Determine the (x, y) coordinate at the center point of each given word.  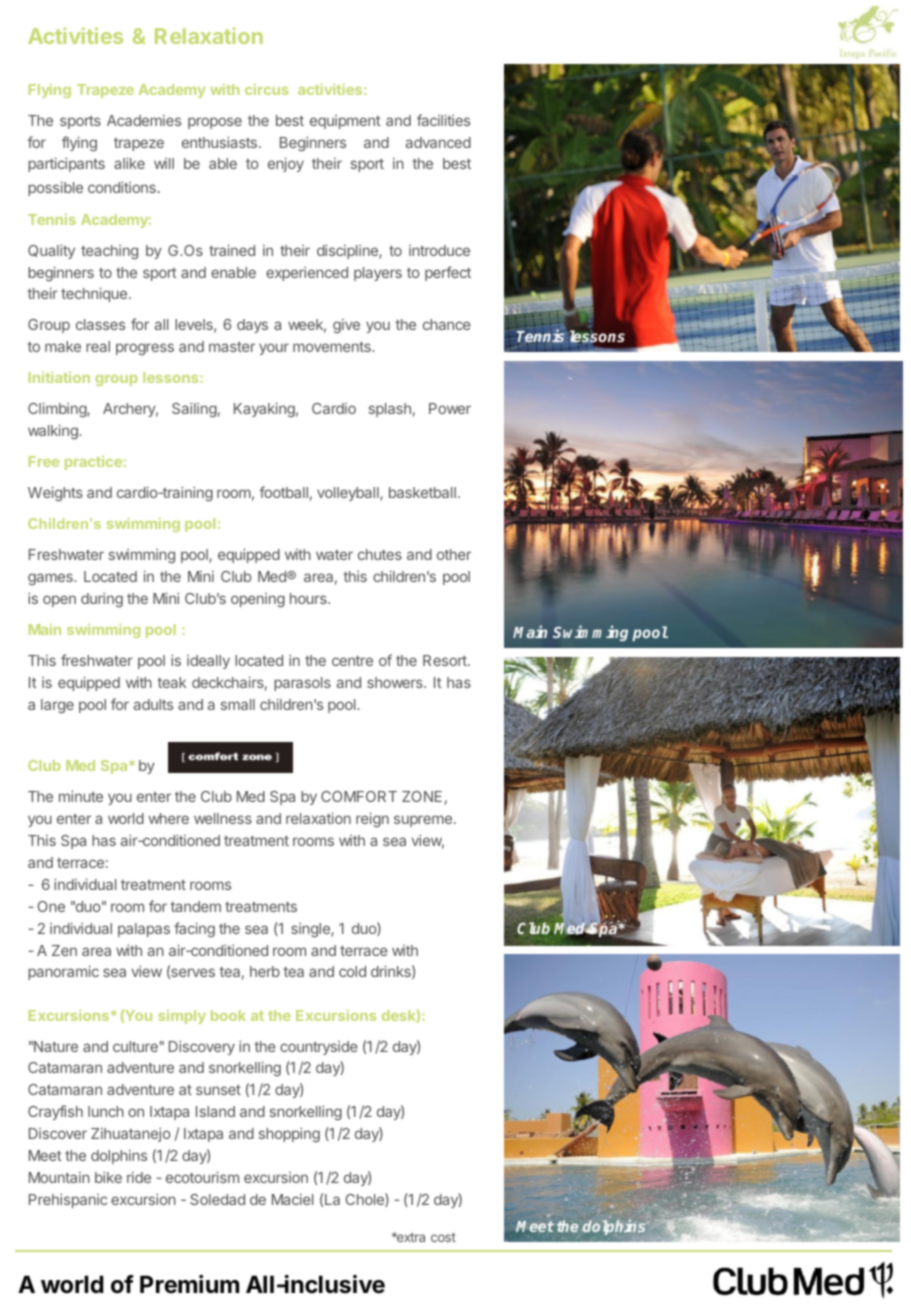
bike (108, 1177)
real (98, 346)
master (232, 347)
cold (352, 971)
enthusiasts (221, 142)
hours (309, 598)
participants (66, 164)
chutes (380, 554)
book (228, 1015)
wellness (223, 818)
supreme (423, 821)
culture (135, 1046)
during (102, 599)
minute (81, 796)
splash (390, 410)
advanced (438, 142)
